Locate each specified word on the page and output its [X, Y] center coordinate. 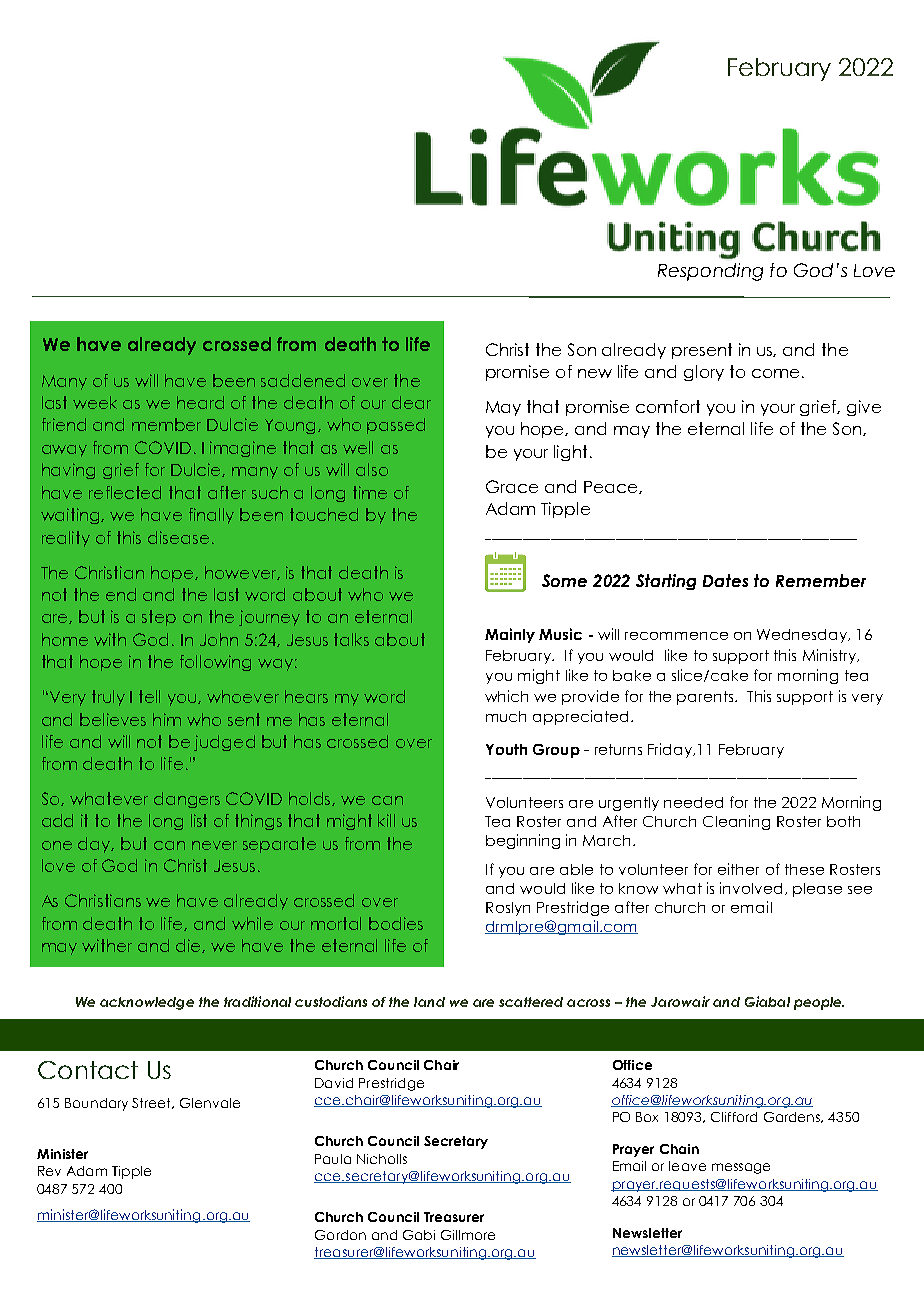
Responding [710, 272]
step [159, 618]
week [95, 402]
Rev [49, 1171]
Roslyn [508, 909]
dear [411, 402]
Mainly [510, 635]
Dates [725, 580]
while [252, 923]
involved [751, 888]
